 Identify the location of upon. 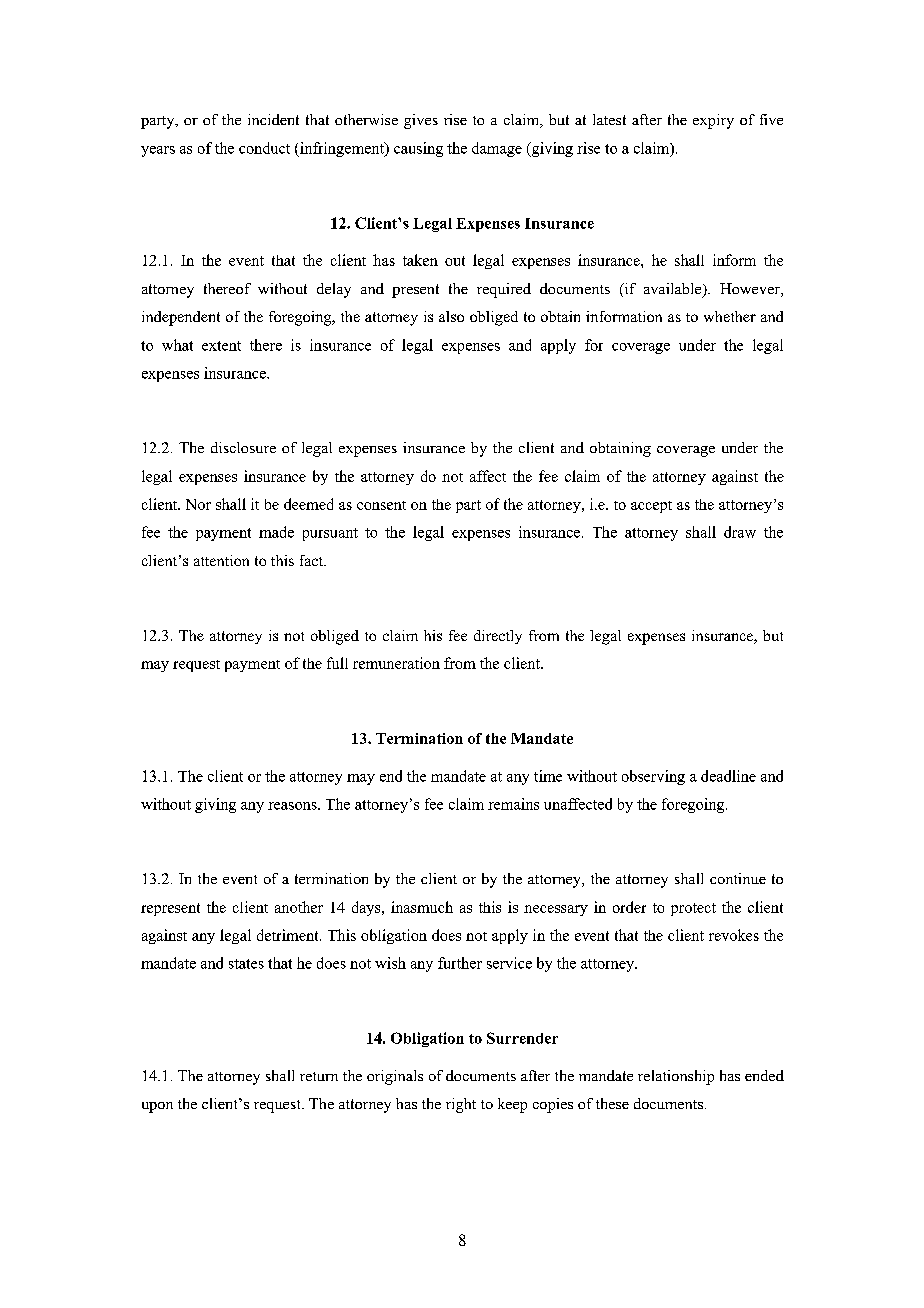
(157, 1107).
